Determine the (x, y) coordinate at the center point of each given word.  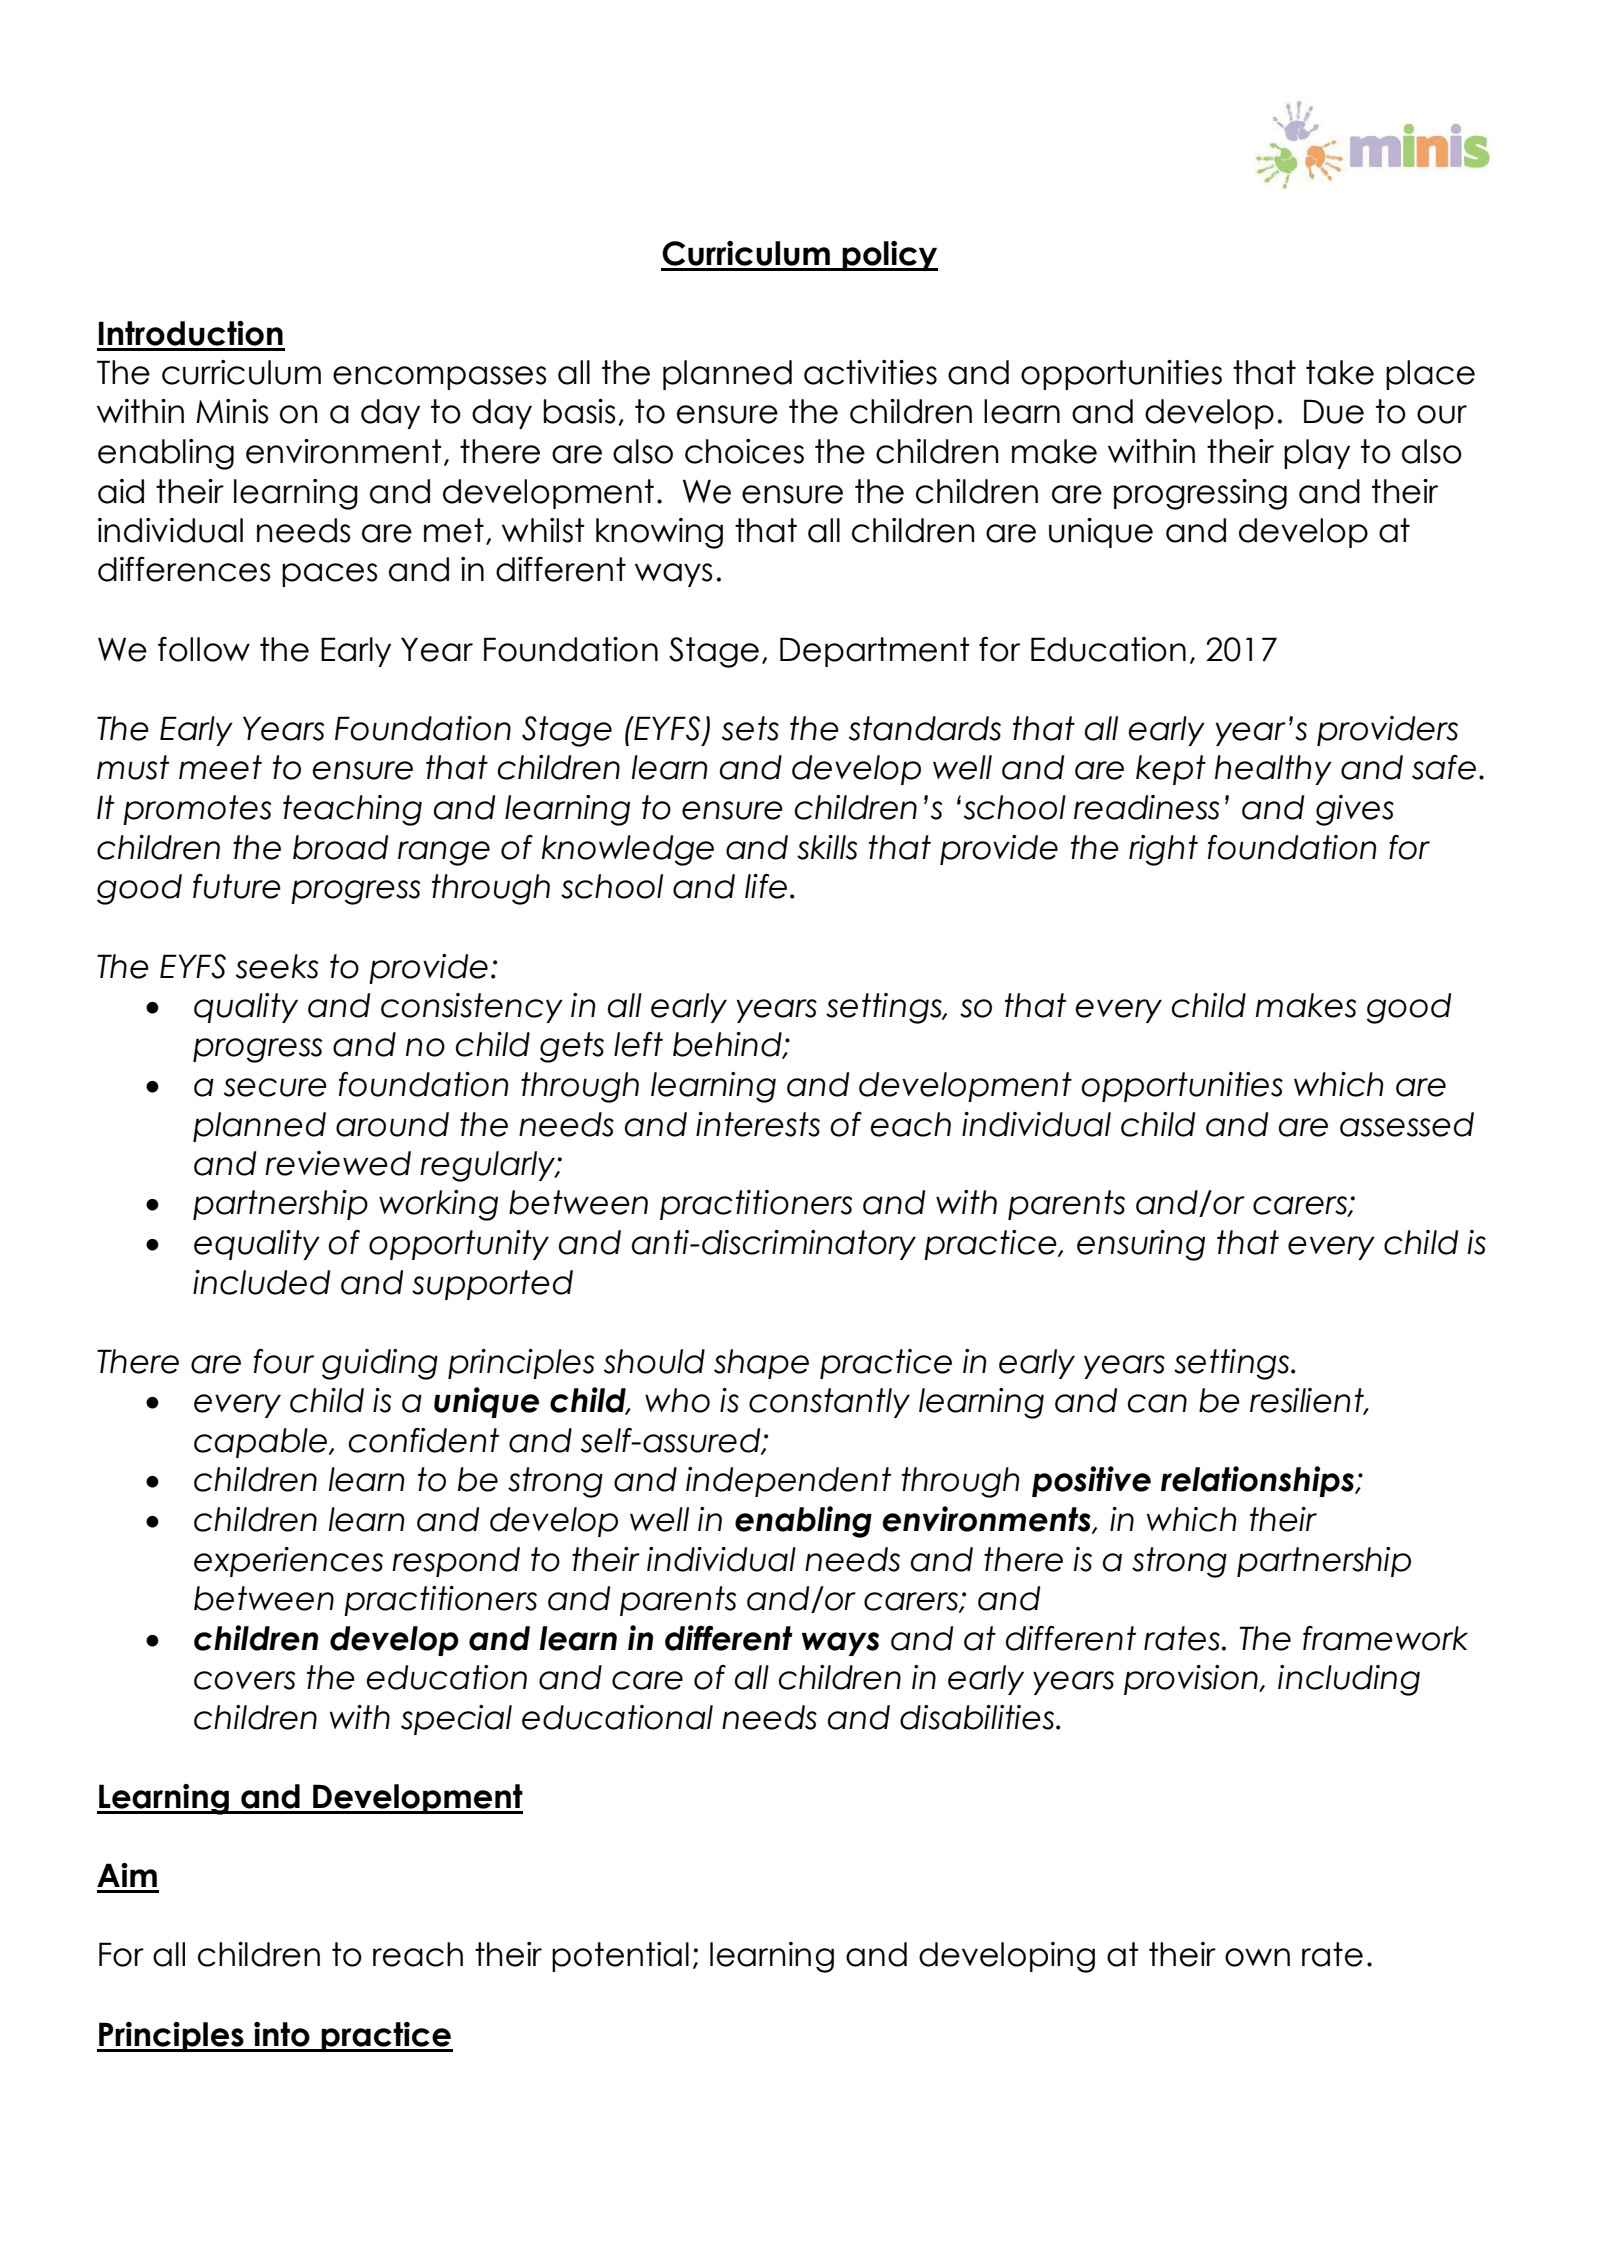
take (1340, 372)
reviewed (338, 1163)
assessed (1407, 1124)
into (282, 2034)
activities (870, 372)
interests (758, 1124)
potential (620, 1957)
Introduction (191, 333)
